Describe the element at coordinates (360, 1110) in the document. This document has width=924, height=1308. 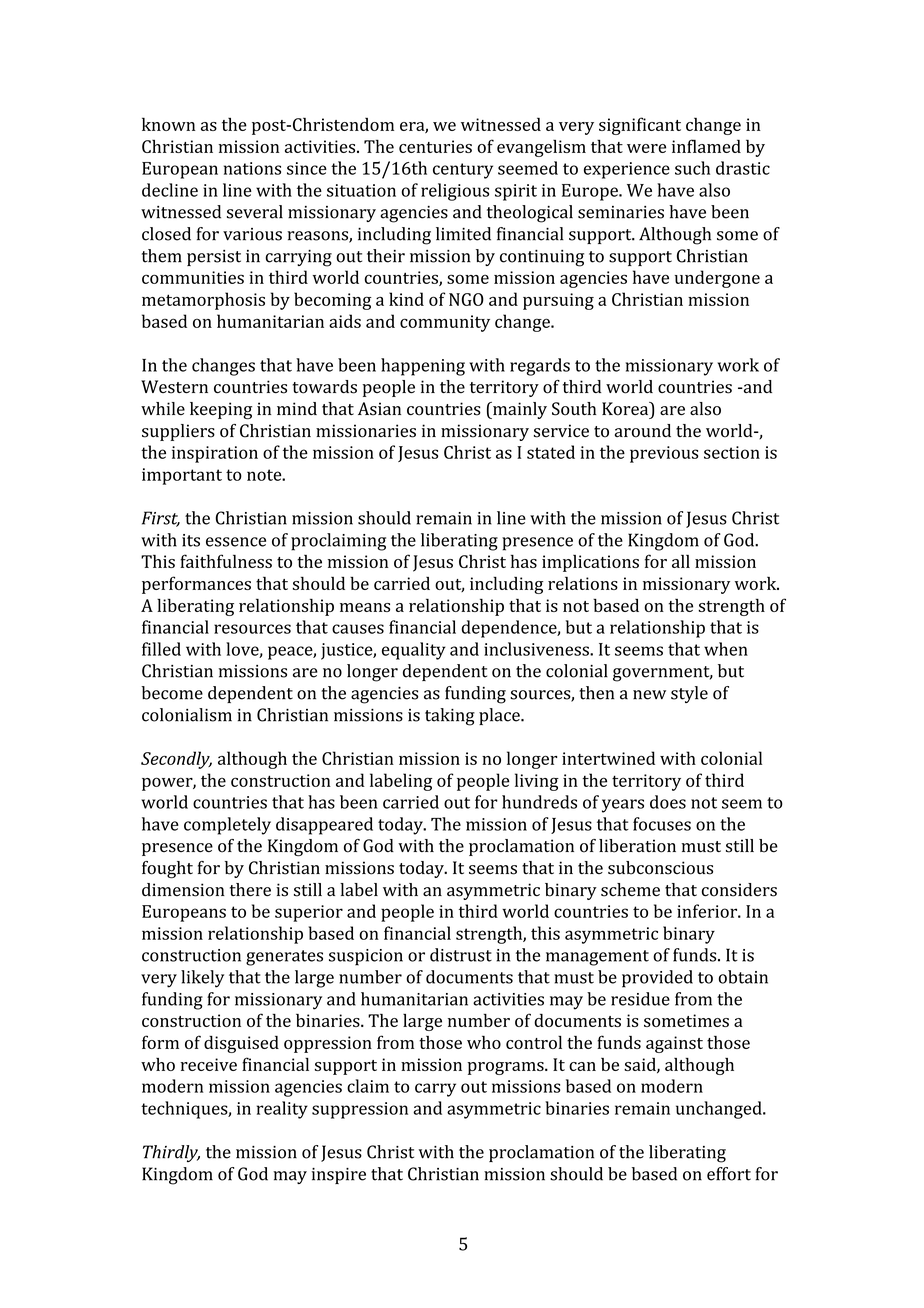
I see `suppression` at that location.
